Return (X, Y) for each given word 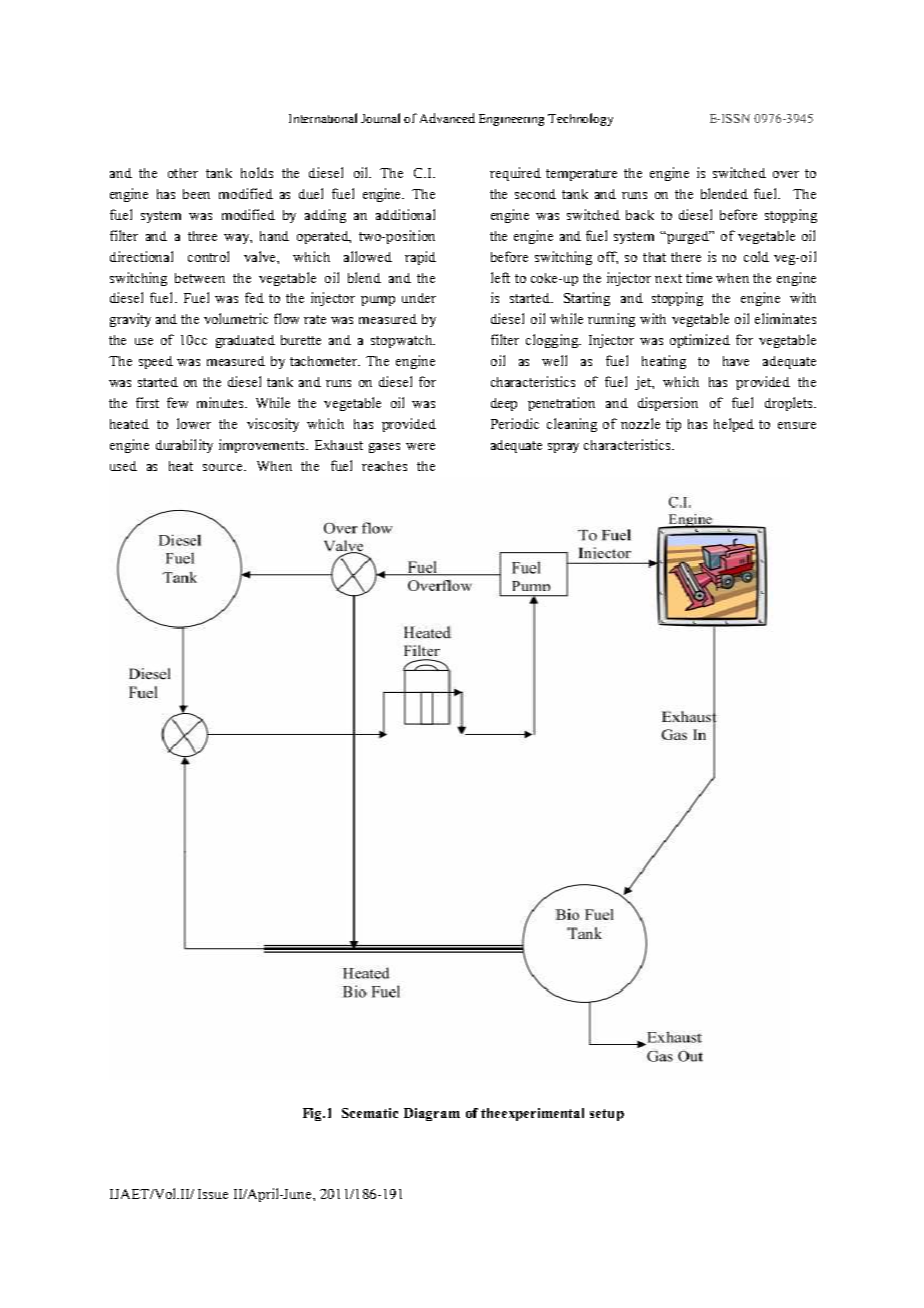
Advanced (447, 118)
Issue (213, 1194)
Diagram (432, 1114)
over (786, 174)
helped (734, 425)
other (183, 173)
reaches (384, 466)
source (224, 467)
